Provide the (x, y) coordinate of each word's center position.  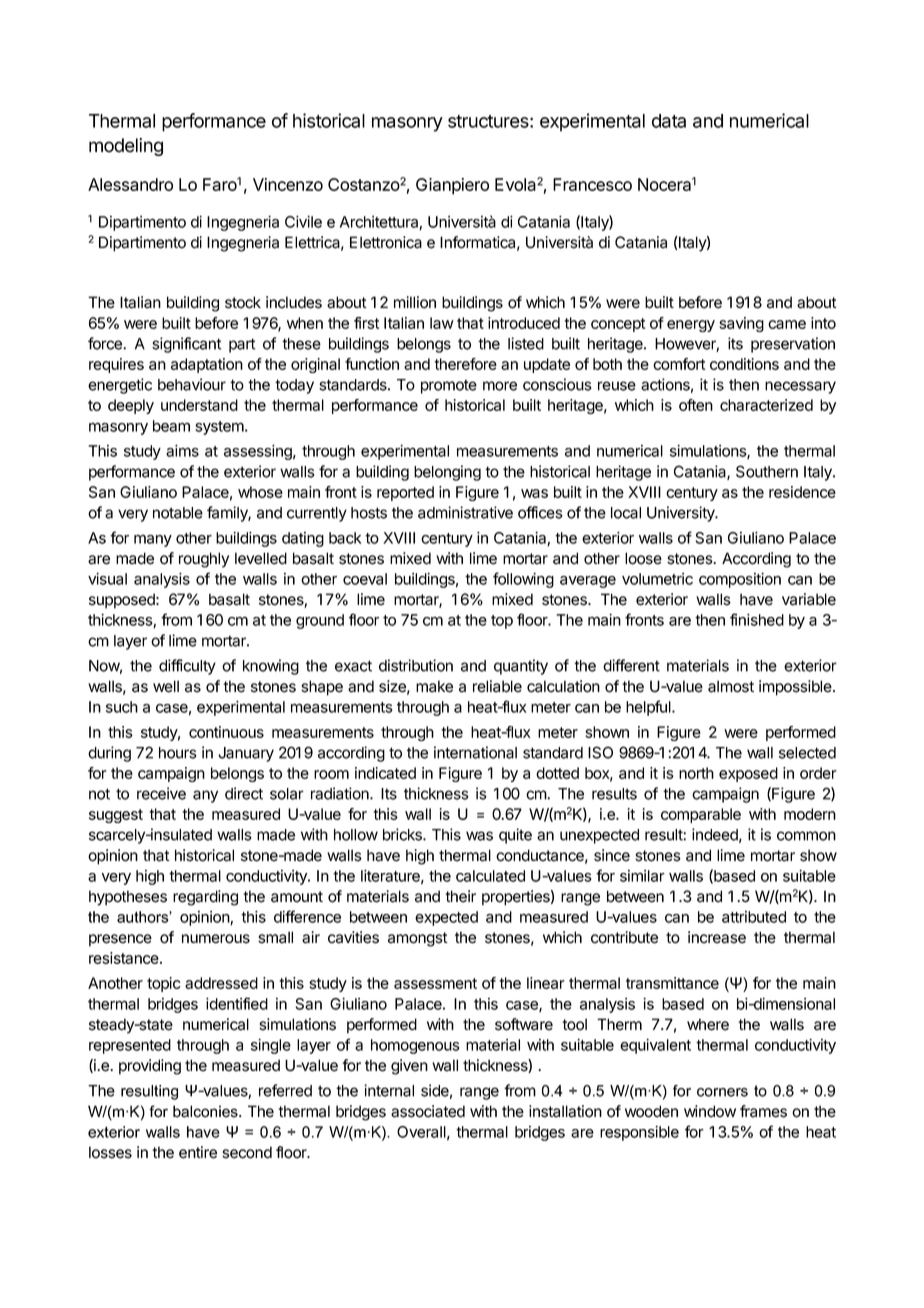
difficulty (187, 667)
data (669, 121)
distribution (416, 665)
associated (428, 1111)
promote (449, 386)
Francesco (592, 184)
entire (198, 1152)
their (460, 896)
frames (763, 1111)
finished (757, 619)
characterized (766, 405)
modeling (126, 147)
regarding (205, 898)
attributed (754, 917)
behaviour (192, 384)
